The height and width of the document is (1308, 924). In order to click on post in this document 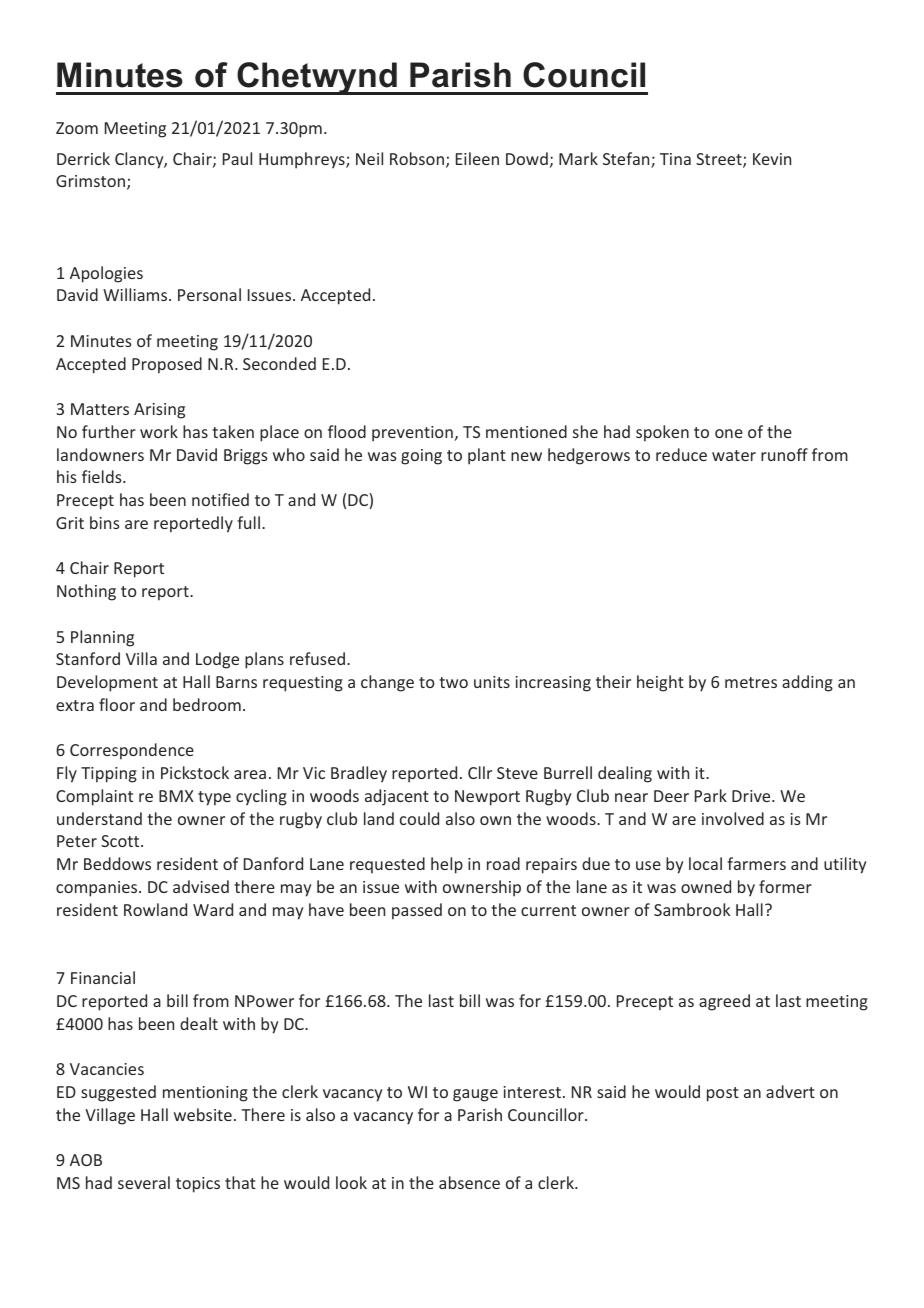, I will do `click(723, 1094)`.
